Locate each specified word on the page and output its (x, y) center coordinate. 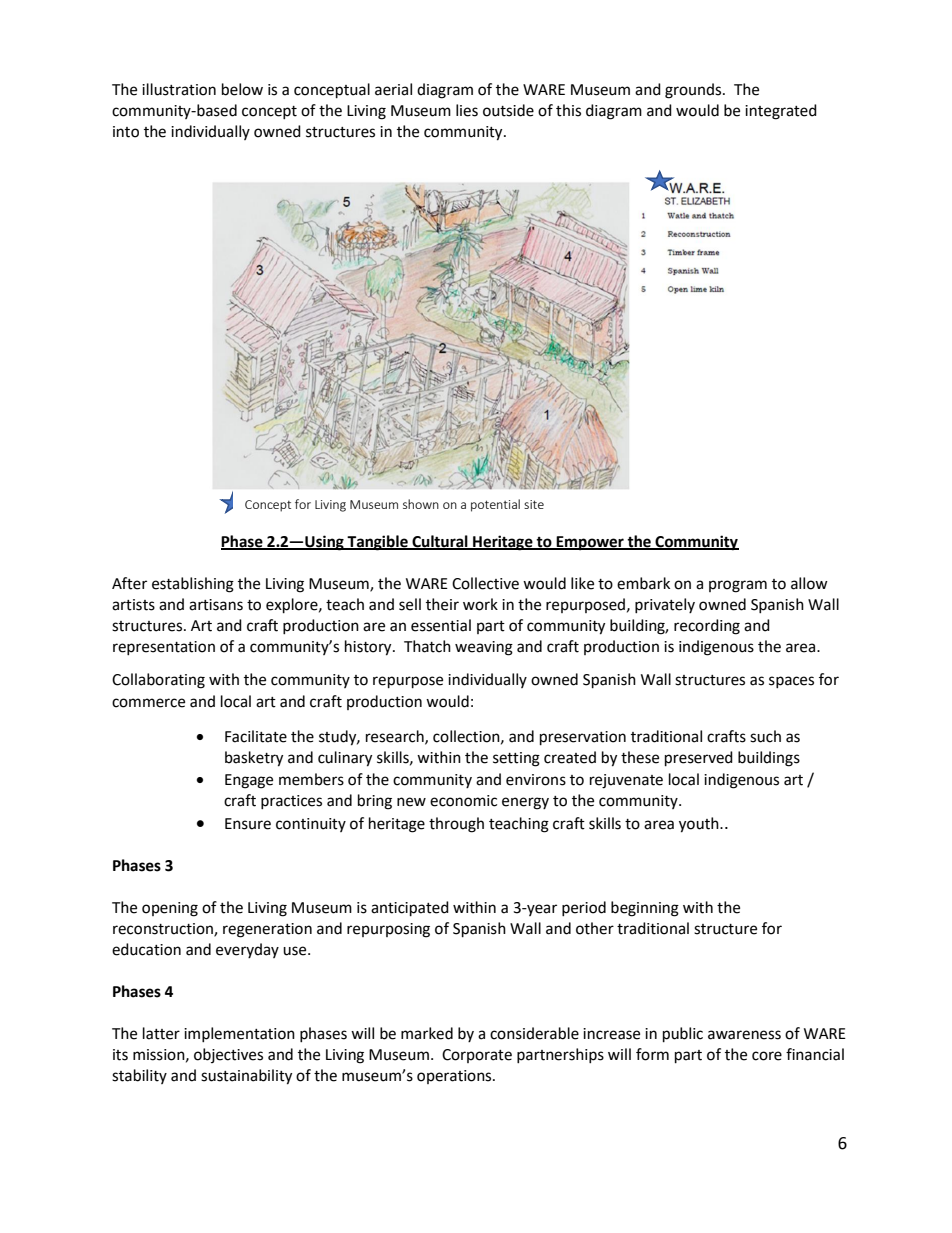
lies (467, 110)
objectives (228, 1055)
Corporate (477, 1056)
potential (495, 505)
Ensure (248, 824)
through (456, 825)
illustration (179, 89)
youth (700, 825)
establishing (193, 585)
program (738, 586)
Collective (485, 583)
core (767, 1056)
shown (421, 504)
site (534, 504)
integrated (781, 112)
